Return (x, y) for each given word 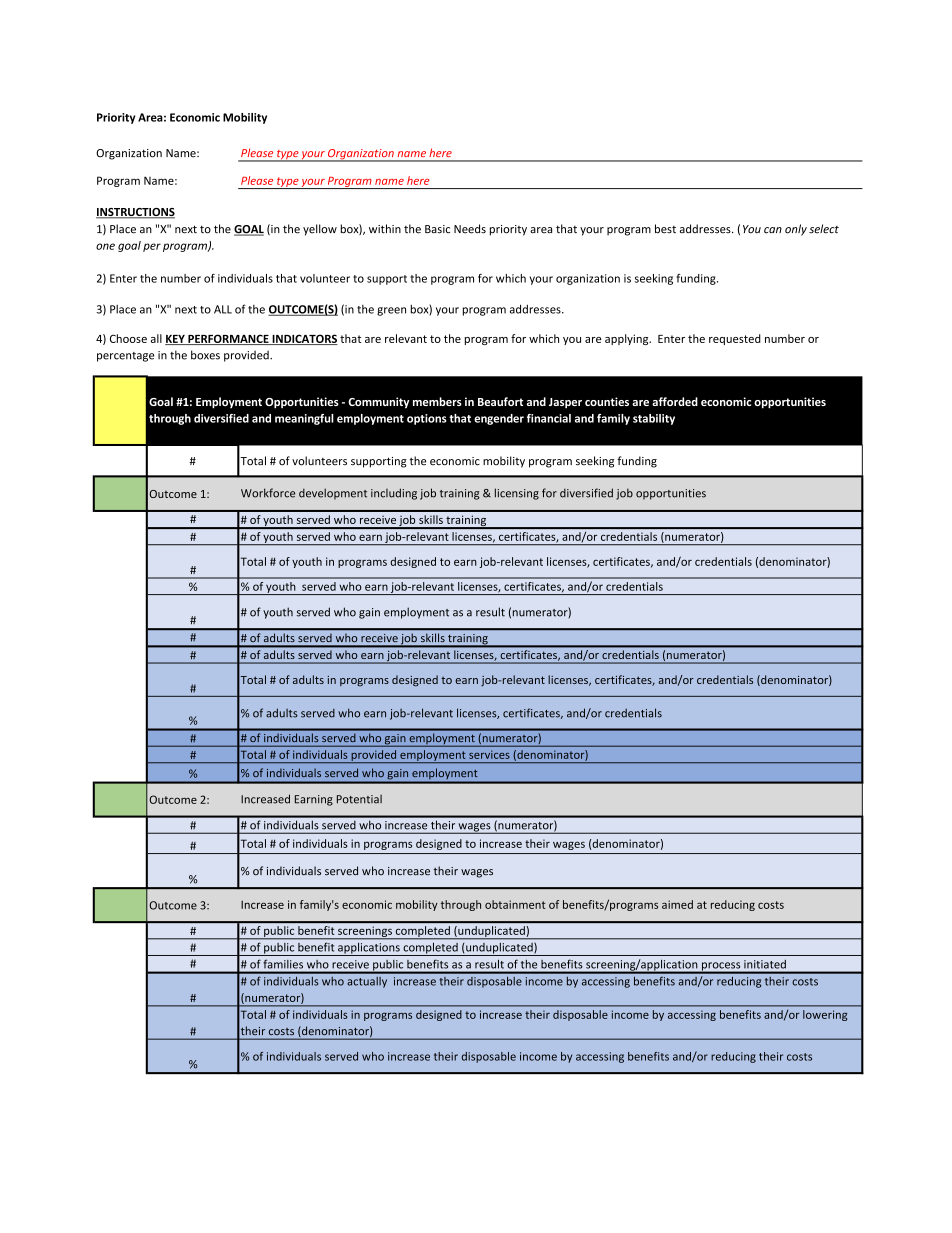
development (333, 494)
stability (654, 419)
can (773, 230)
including (394, 494)
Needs (470, 229)
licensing (517, 494)
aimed (677, 904)
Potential (359, 799)
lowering (825, 1015)
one (105, 246)
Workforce (268, 493)
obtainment (515, 904)
